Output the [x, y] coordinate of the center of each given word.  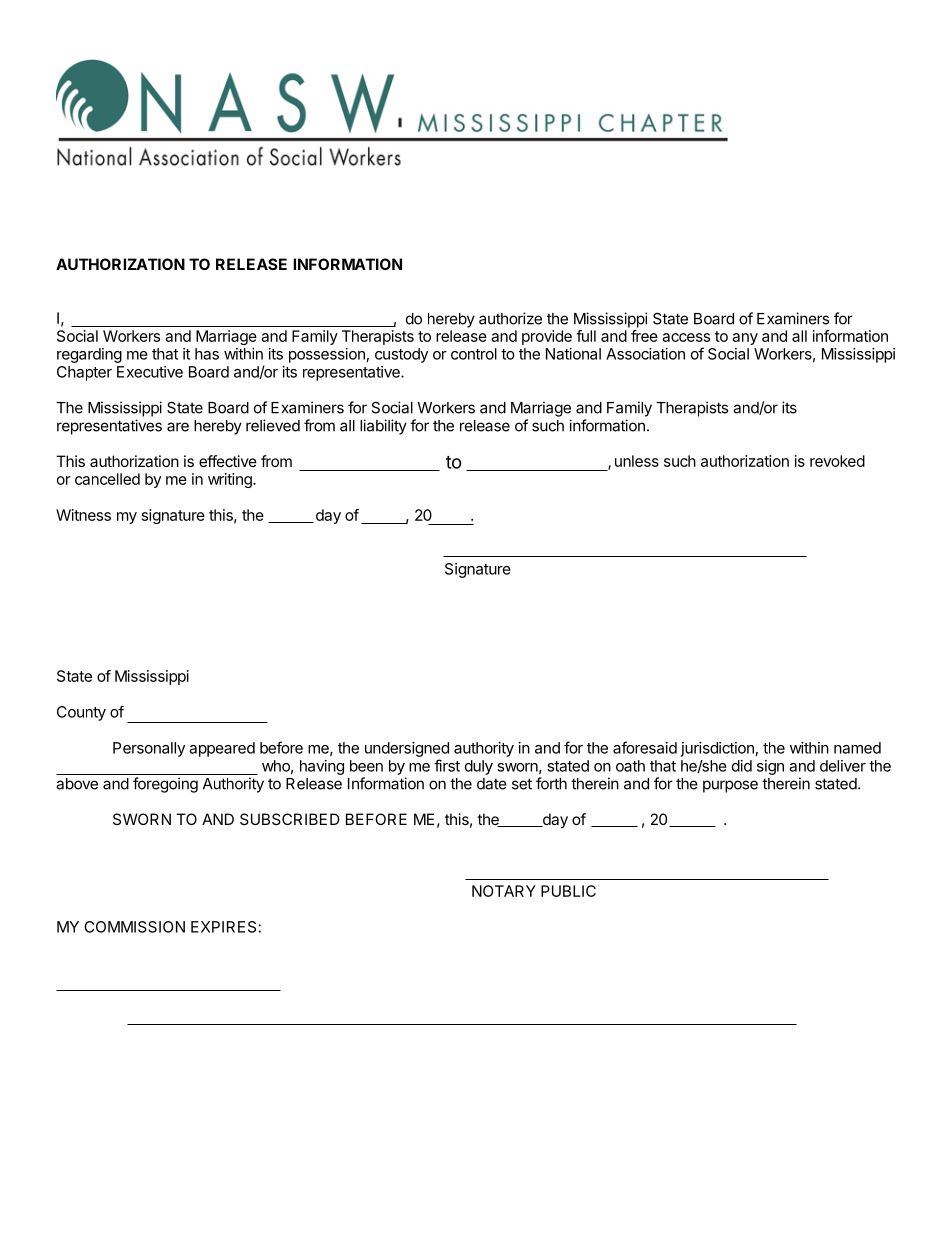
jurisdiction [717, 749]
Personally [149, 749]
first [447, 765]
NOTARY [504, 891]
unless [637, 461]
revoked [837, 461]
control [474, 354]
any [745, 339]
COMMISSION [134, 927]
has [207, 354]
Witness [83, 515]
